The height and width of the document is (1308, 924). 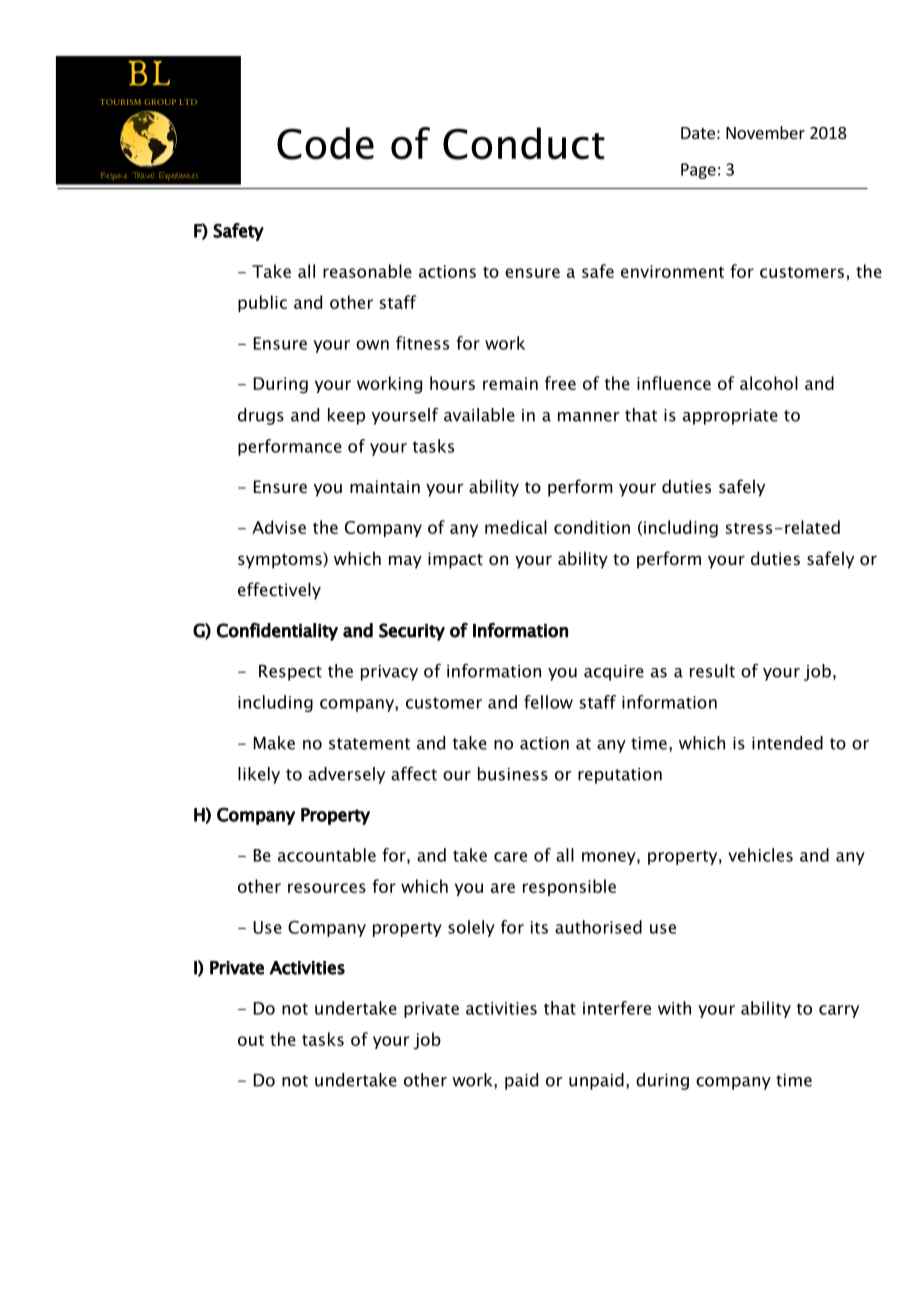 What do you see at coordinates (617, 1008) in the document?
I see `interfere` at bounding box center [617, 1008].
